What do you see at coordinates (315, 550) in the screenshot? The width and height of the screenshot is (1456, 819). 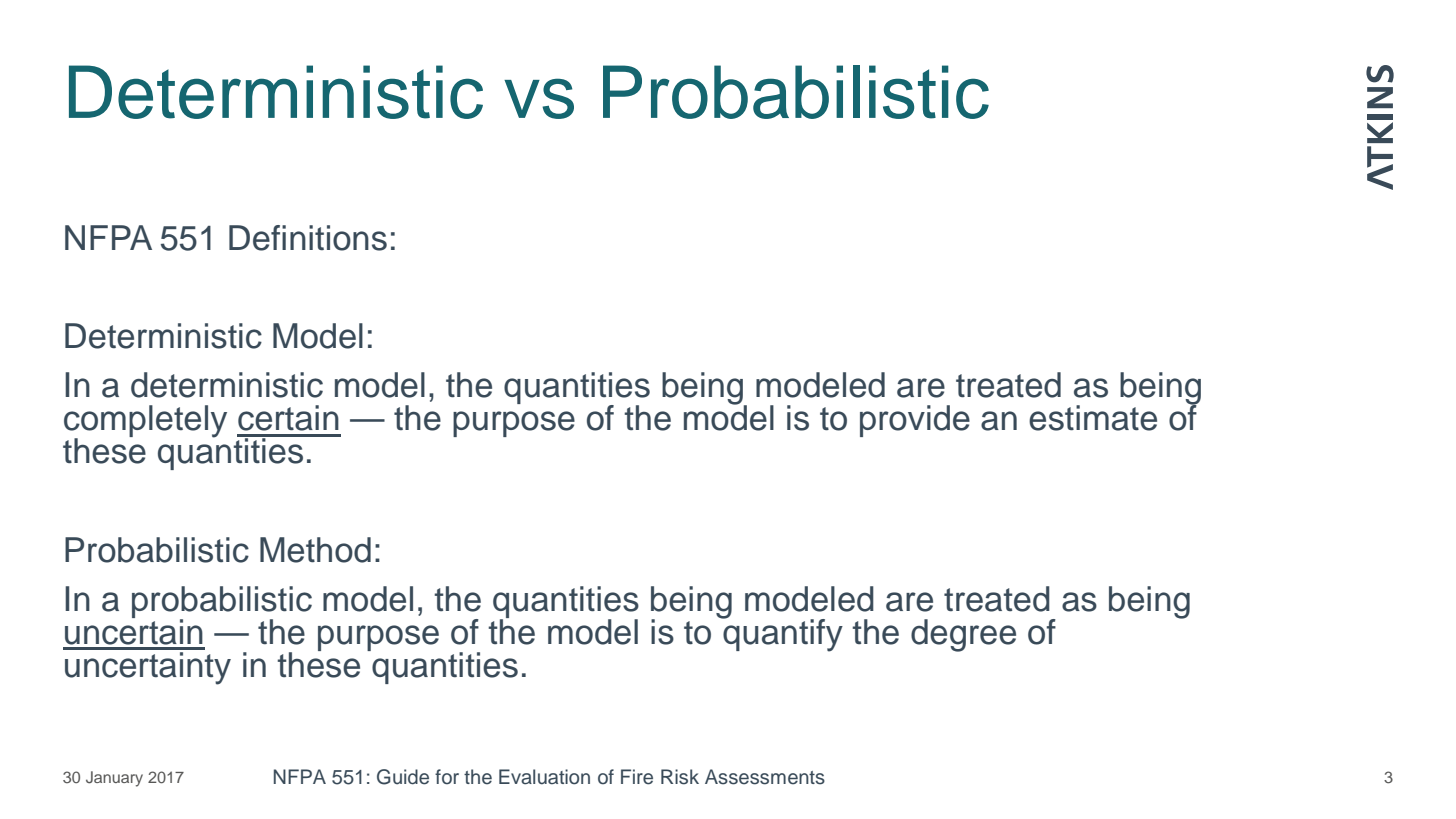 I see `Method` at bounding box center [315, 550].
